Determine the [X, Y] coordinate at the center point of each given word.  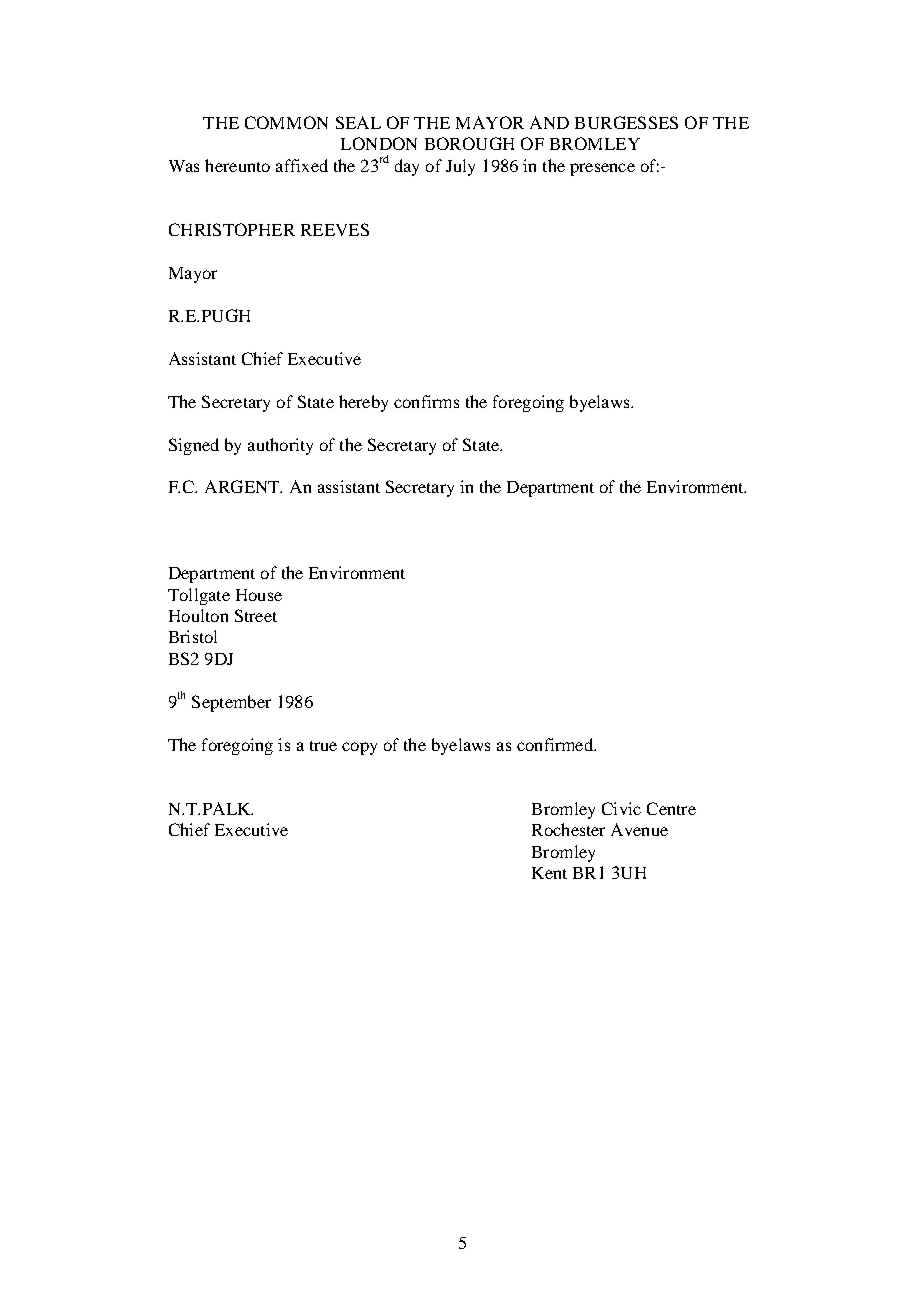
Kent [549, 873]
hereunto [237, 165]
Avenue [639, 829]
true [323, 746]
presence [602, 169]
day [407, 167]
